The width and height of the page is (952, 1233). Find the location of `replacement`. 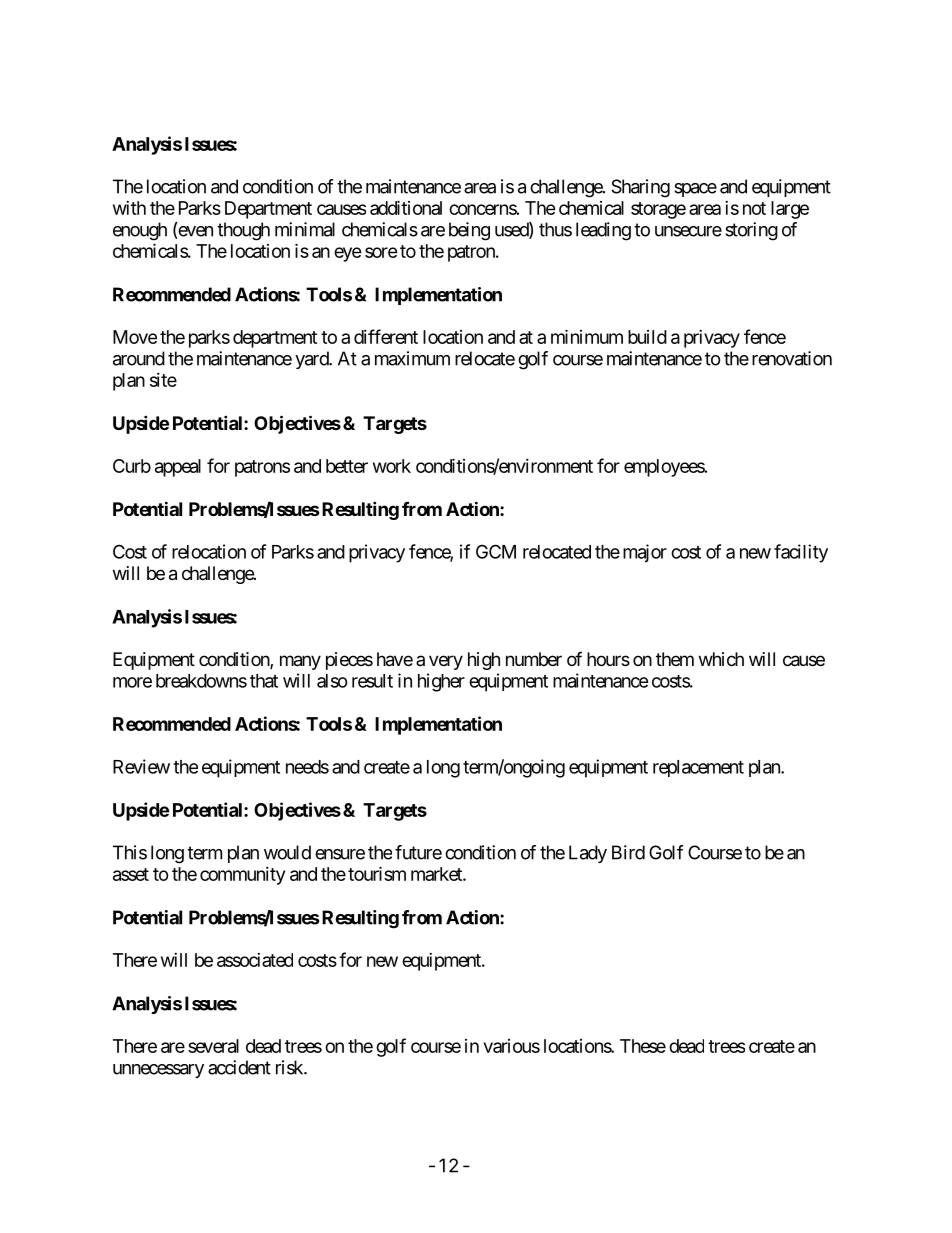

replacement is located at coordinates (698, 768).
